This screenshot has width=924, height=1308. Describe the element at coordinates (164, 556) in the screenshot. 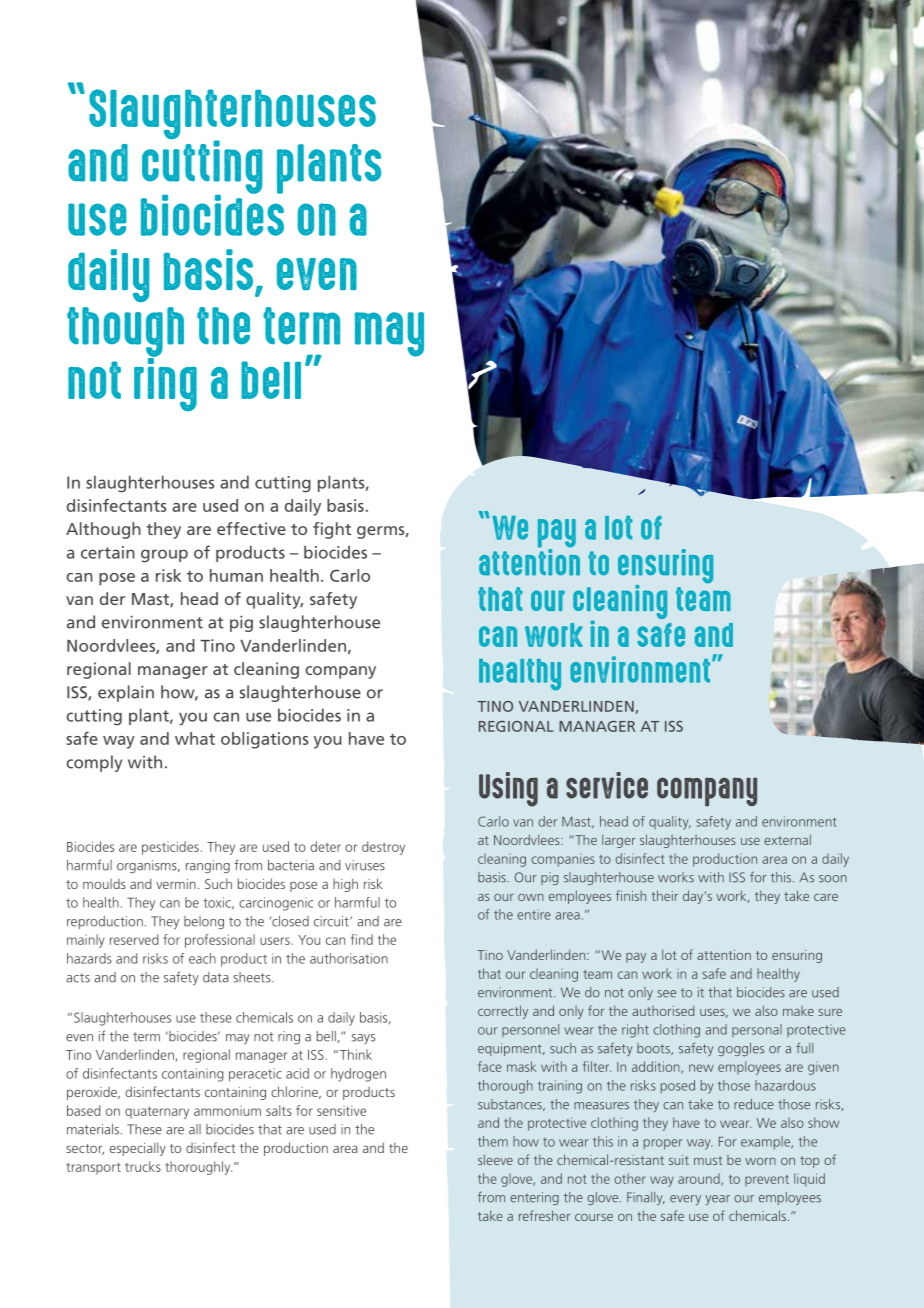

I see `group` at that location.
